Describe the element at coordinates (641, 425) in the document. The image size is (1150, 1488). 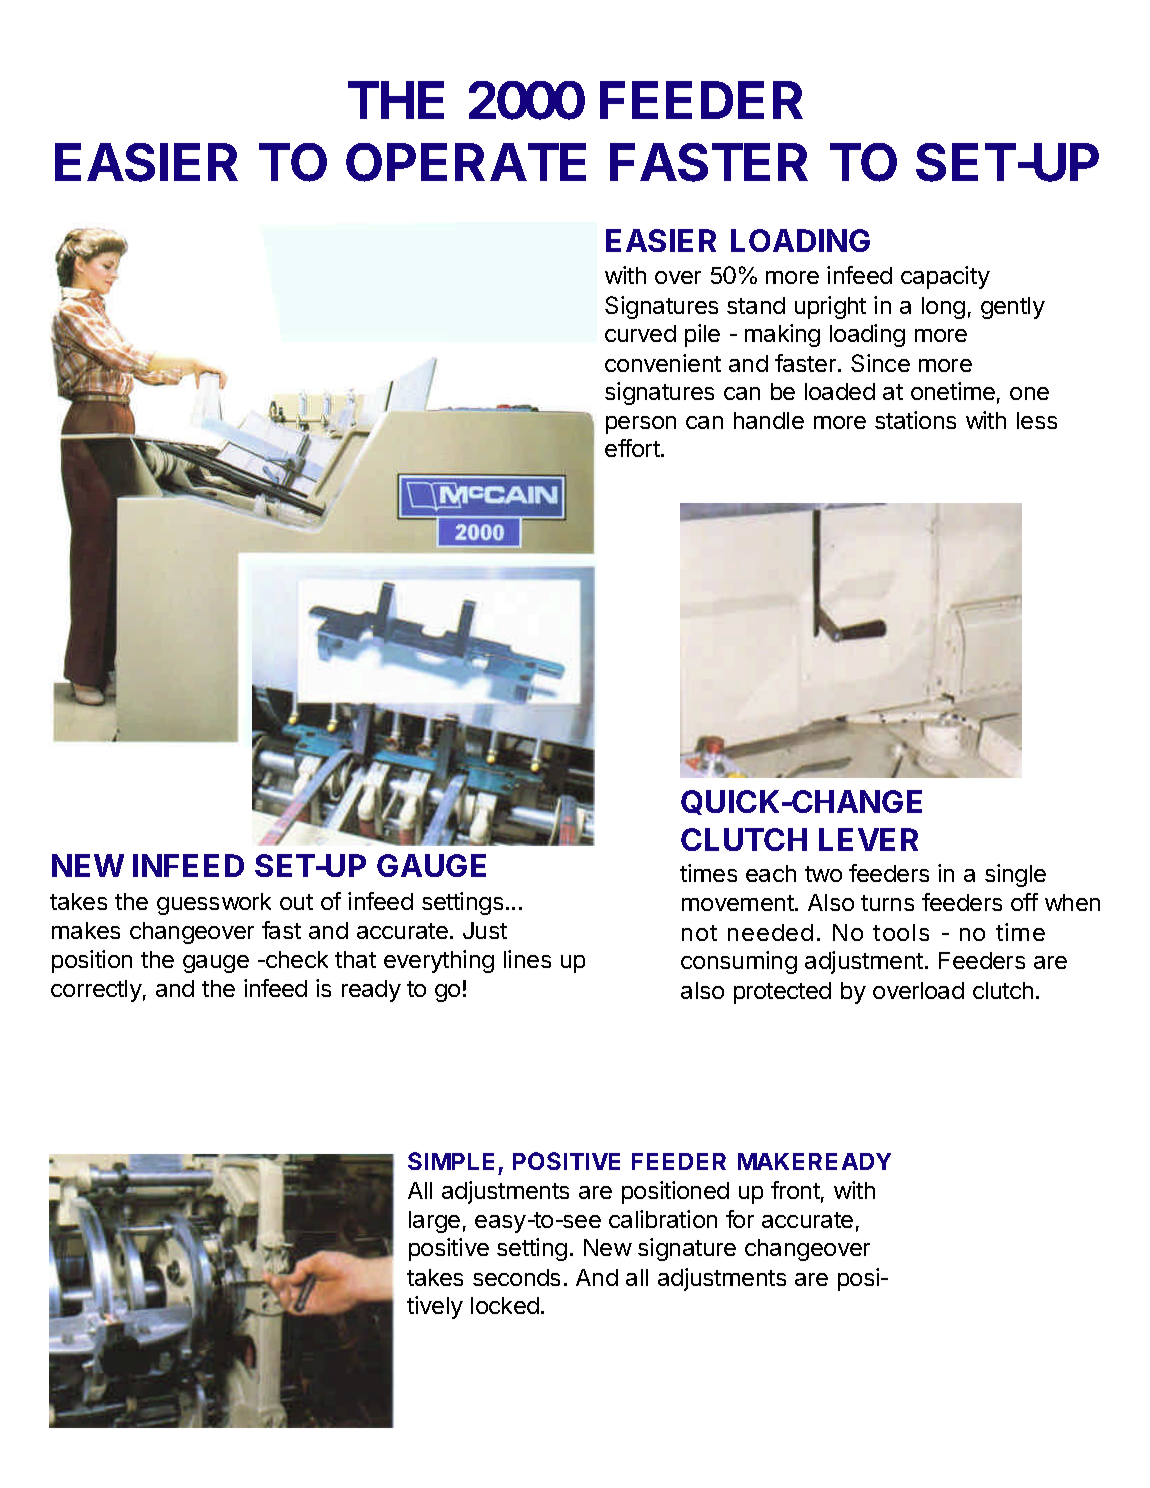
I see `person` at that location.
